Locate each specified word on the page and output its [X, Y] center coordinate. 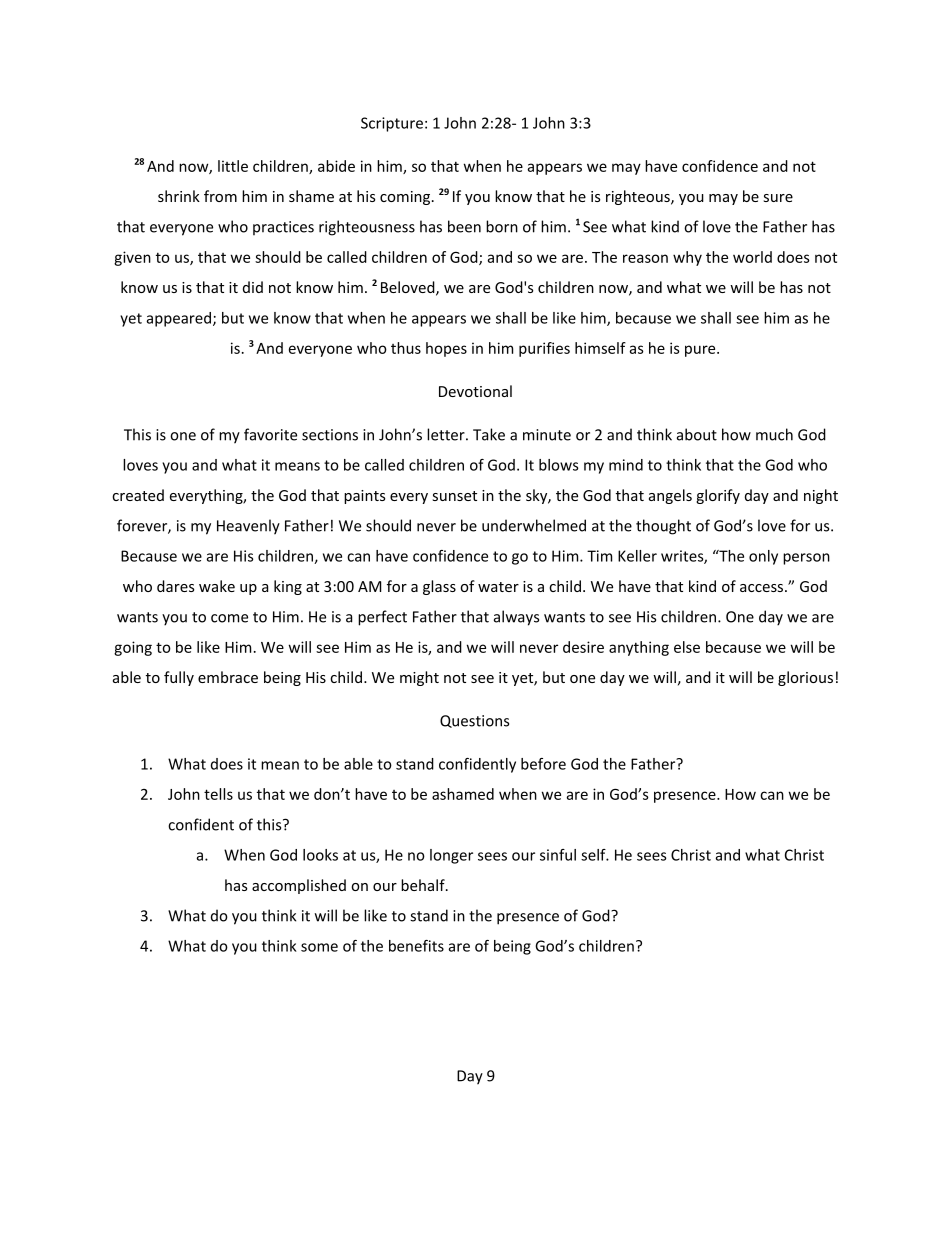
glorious [805, 678]
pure [701, 351]
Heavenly [248, 527]
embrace [228, 677]
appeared [180, 319]
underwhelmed [534, 525]
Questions [474, 721]
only [763, 557]
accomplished [299, 886]
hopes [446, 349]
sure [778, 198]
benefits [416, 946]
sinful [558, 855]
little [233, 166]
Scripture [392, 124]
